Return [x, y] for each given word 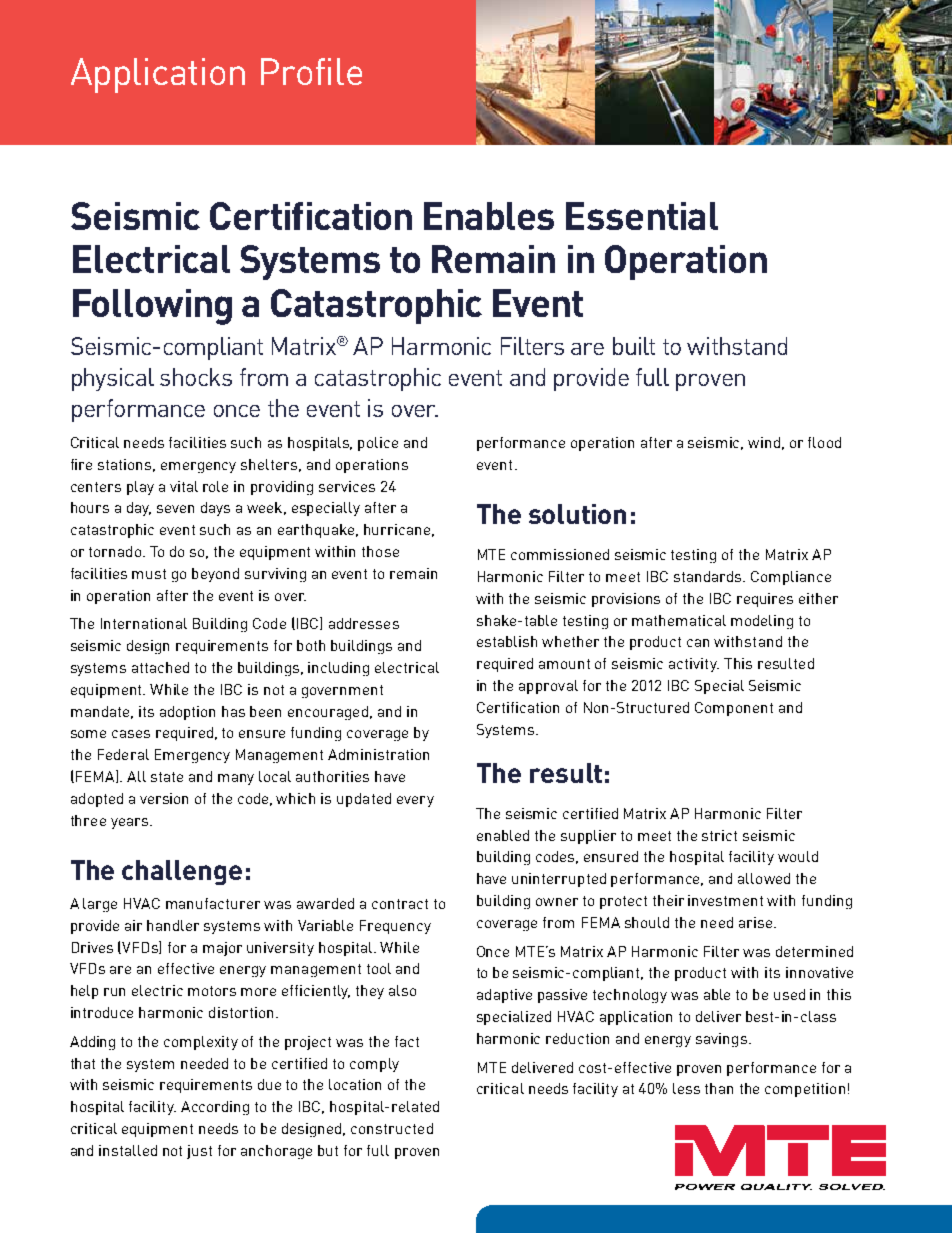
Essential [642, 216]
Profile [311, 71]
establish [507, 641]
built [634, 346]
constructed [392, 1128]
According [215, 1108]
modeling [762, 622]
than [719, 1088]
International [144, 623]
